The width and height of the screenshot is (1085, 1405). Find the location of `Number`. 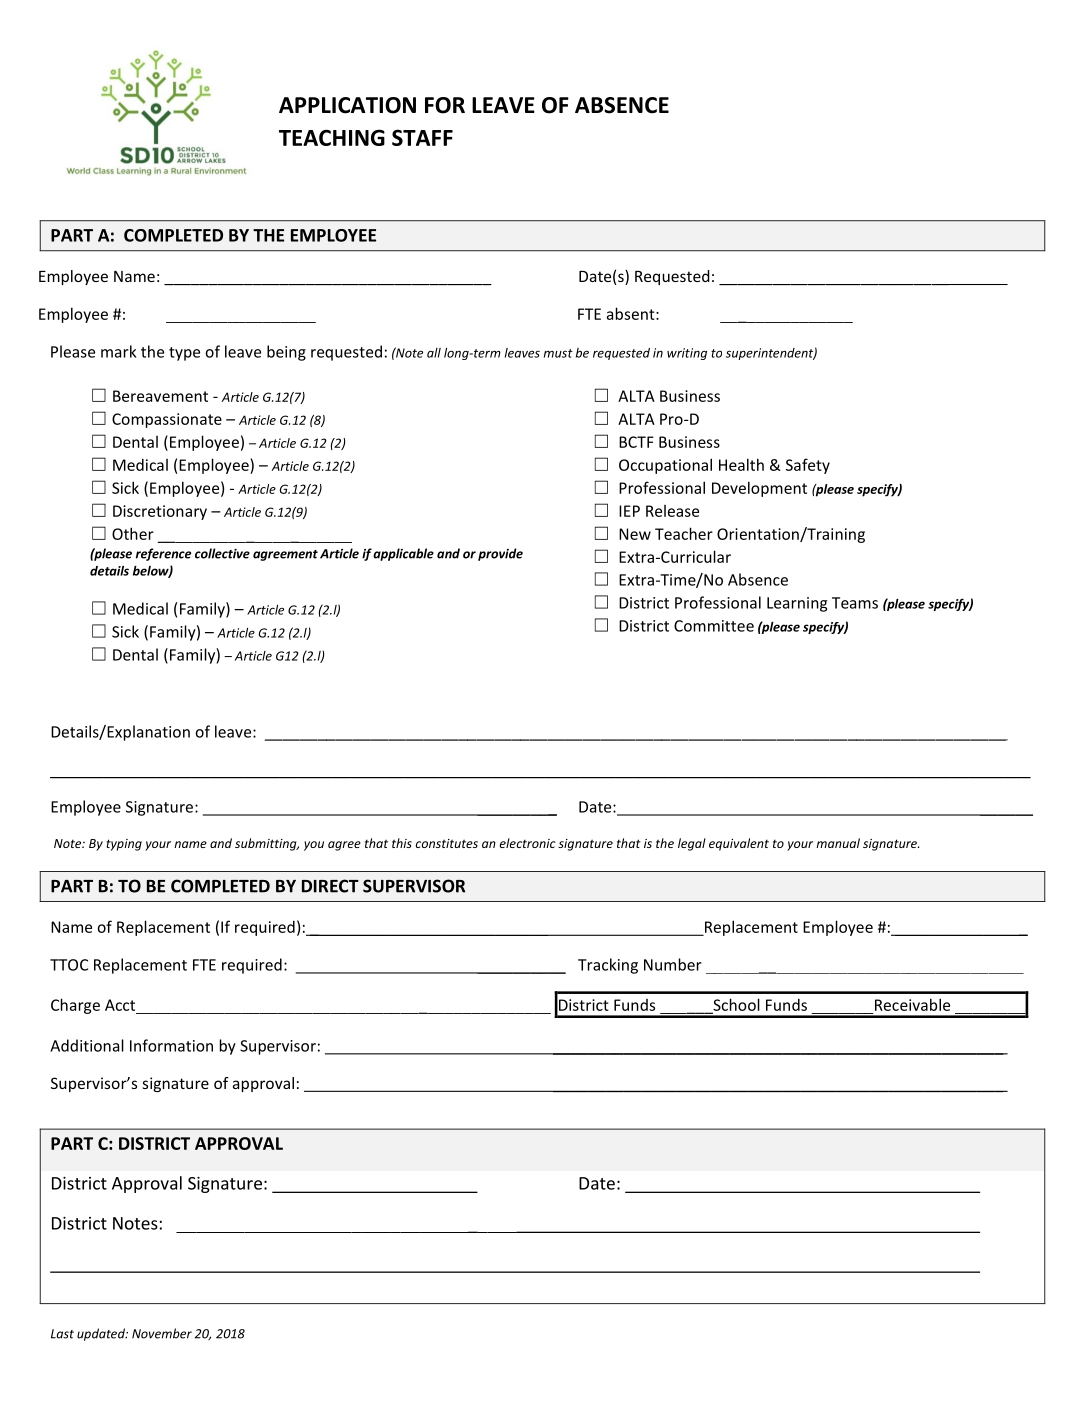

Number is located at coordinates (673, 964).
